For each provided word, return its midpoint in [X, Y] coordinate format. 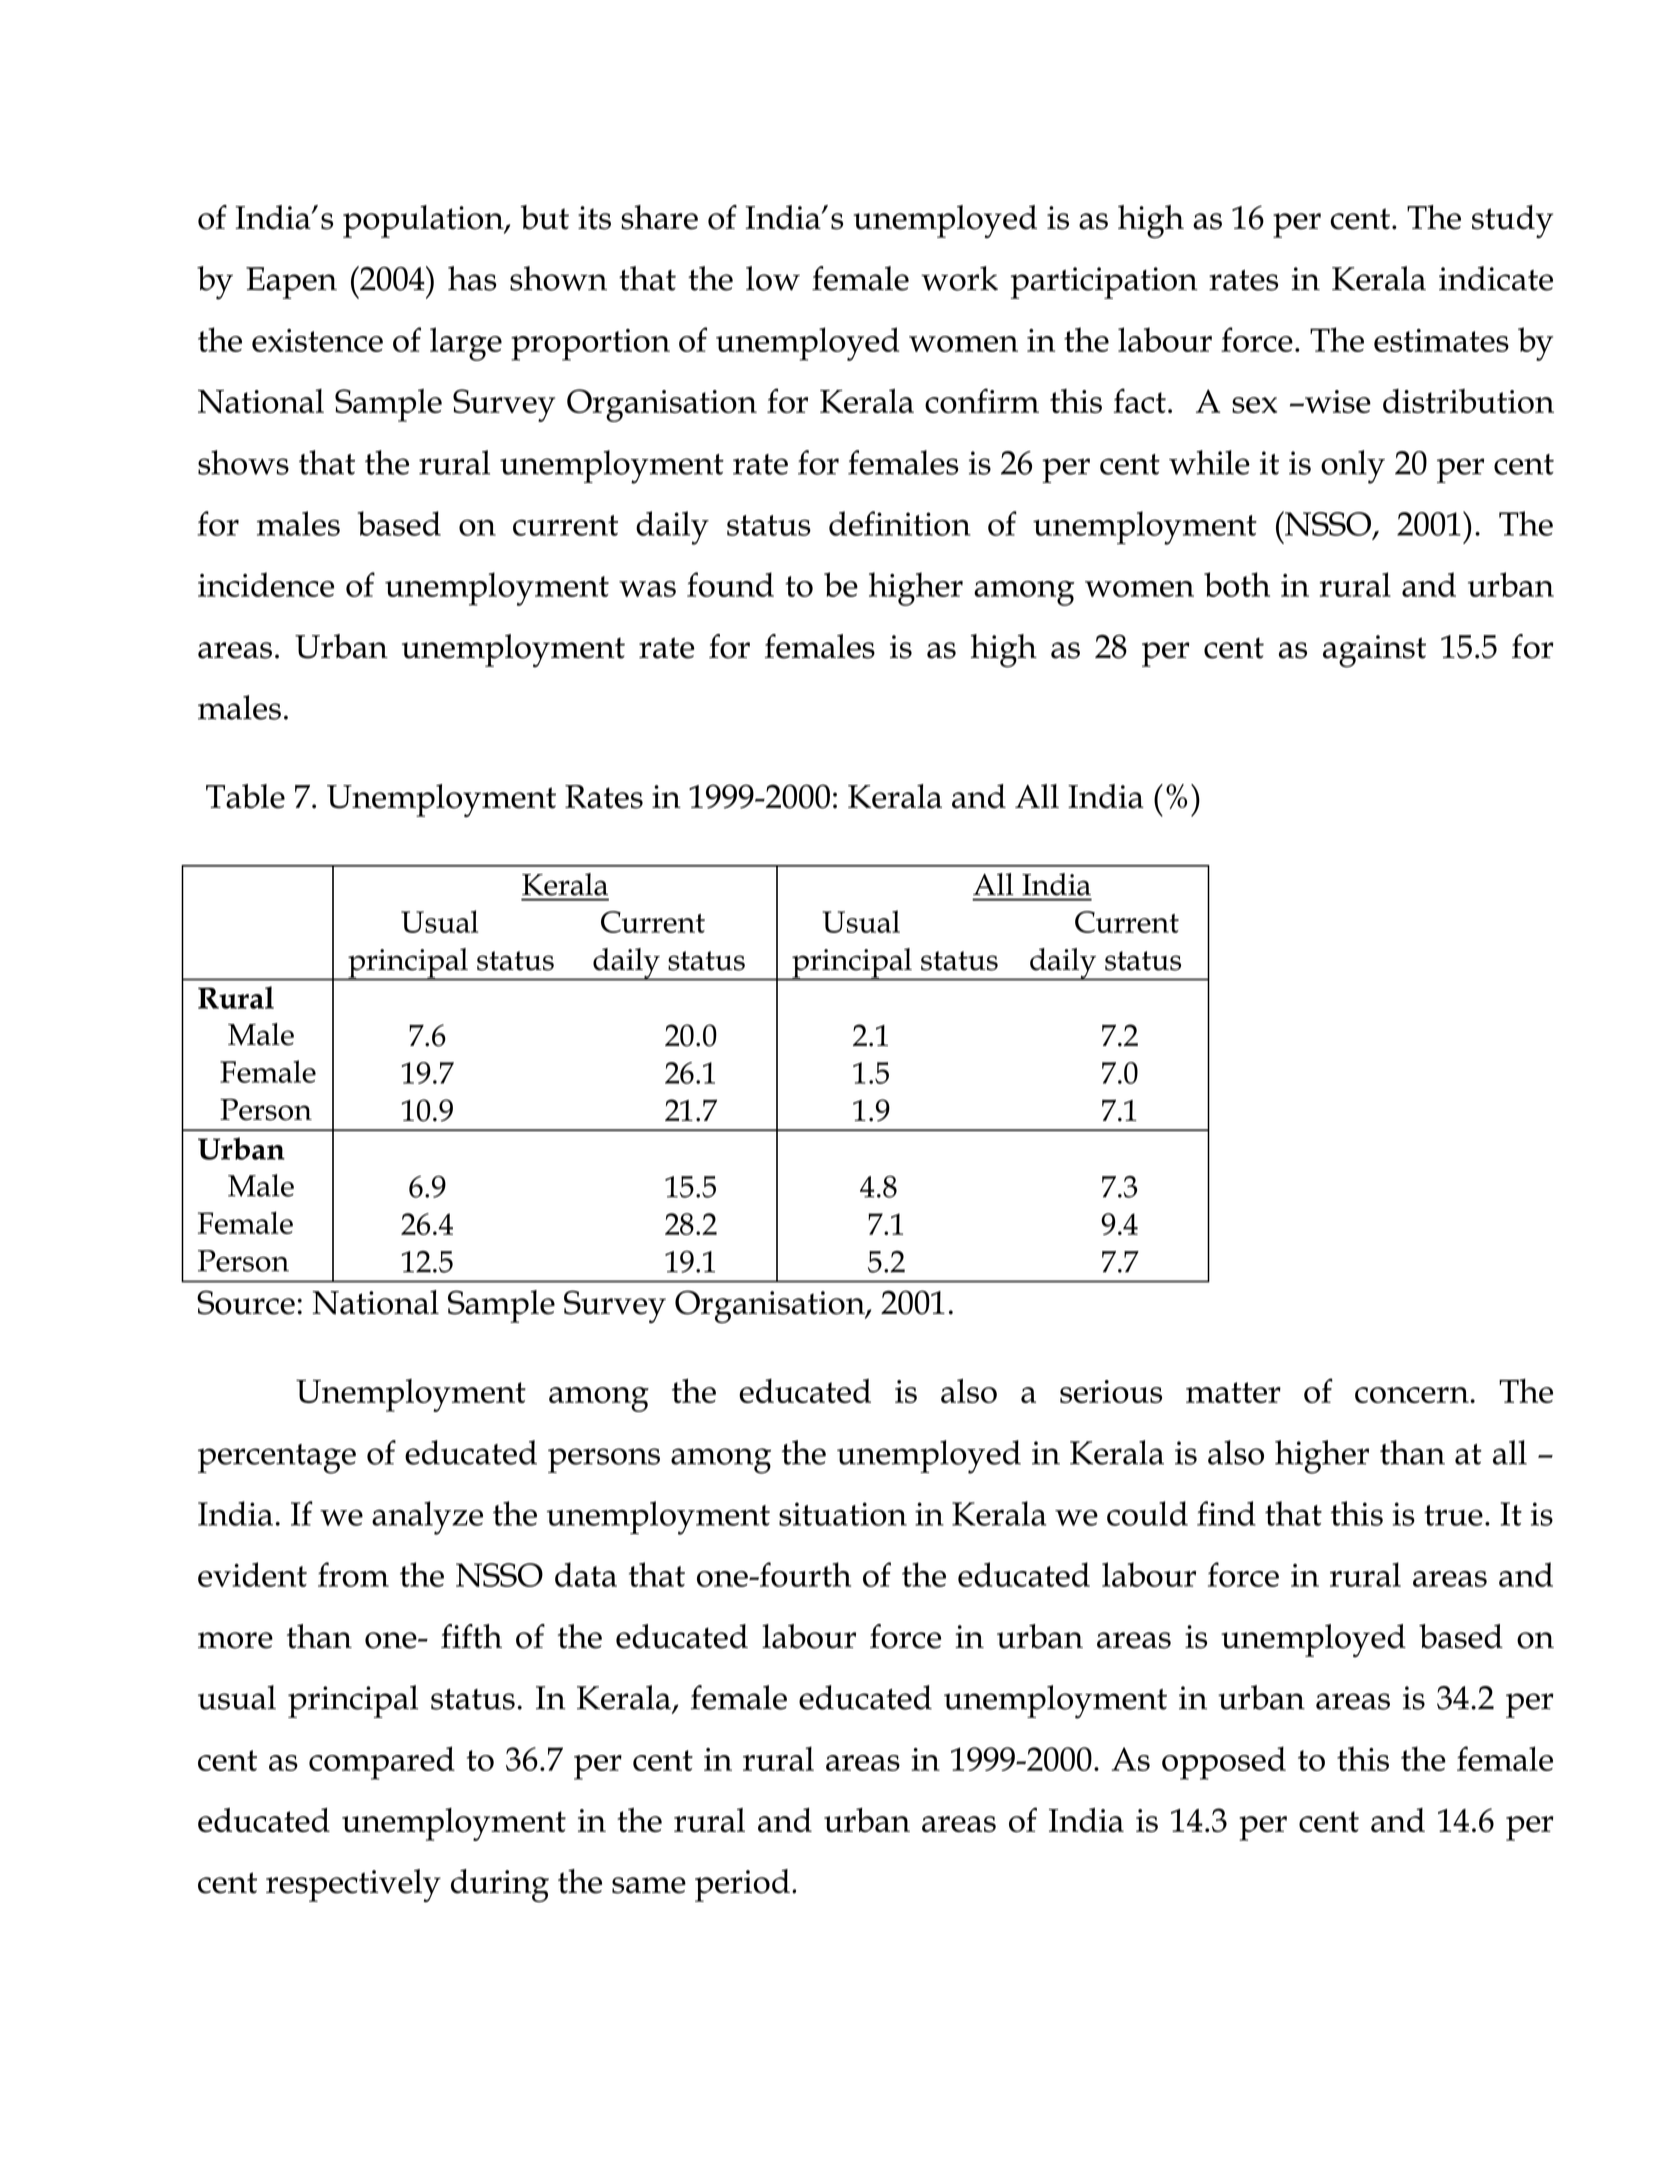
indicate [1496, 278]
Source [246, 1302]
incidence [266, 584]
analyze [427, 1518]
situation [843, 1514]
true [1453, 1515]
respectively [353, 1885]
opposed [1224, 1763]
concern [1413, 1395]
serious [1111, 1391]
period [742, 1885]
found [730, 584]
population [424, 221]
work [959, 278]
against [1374, 651]
